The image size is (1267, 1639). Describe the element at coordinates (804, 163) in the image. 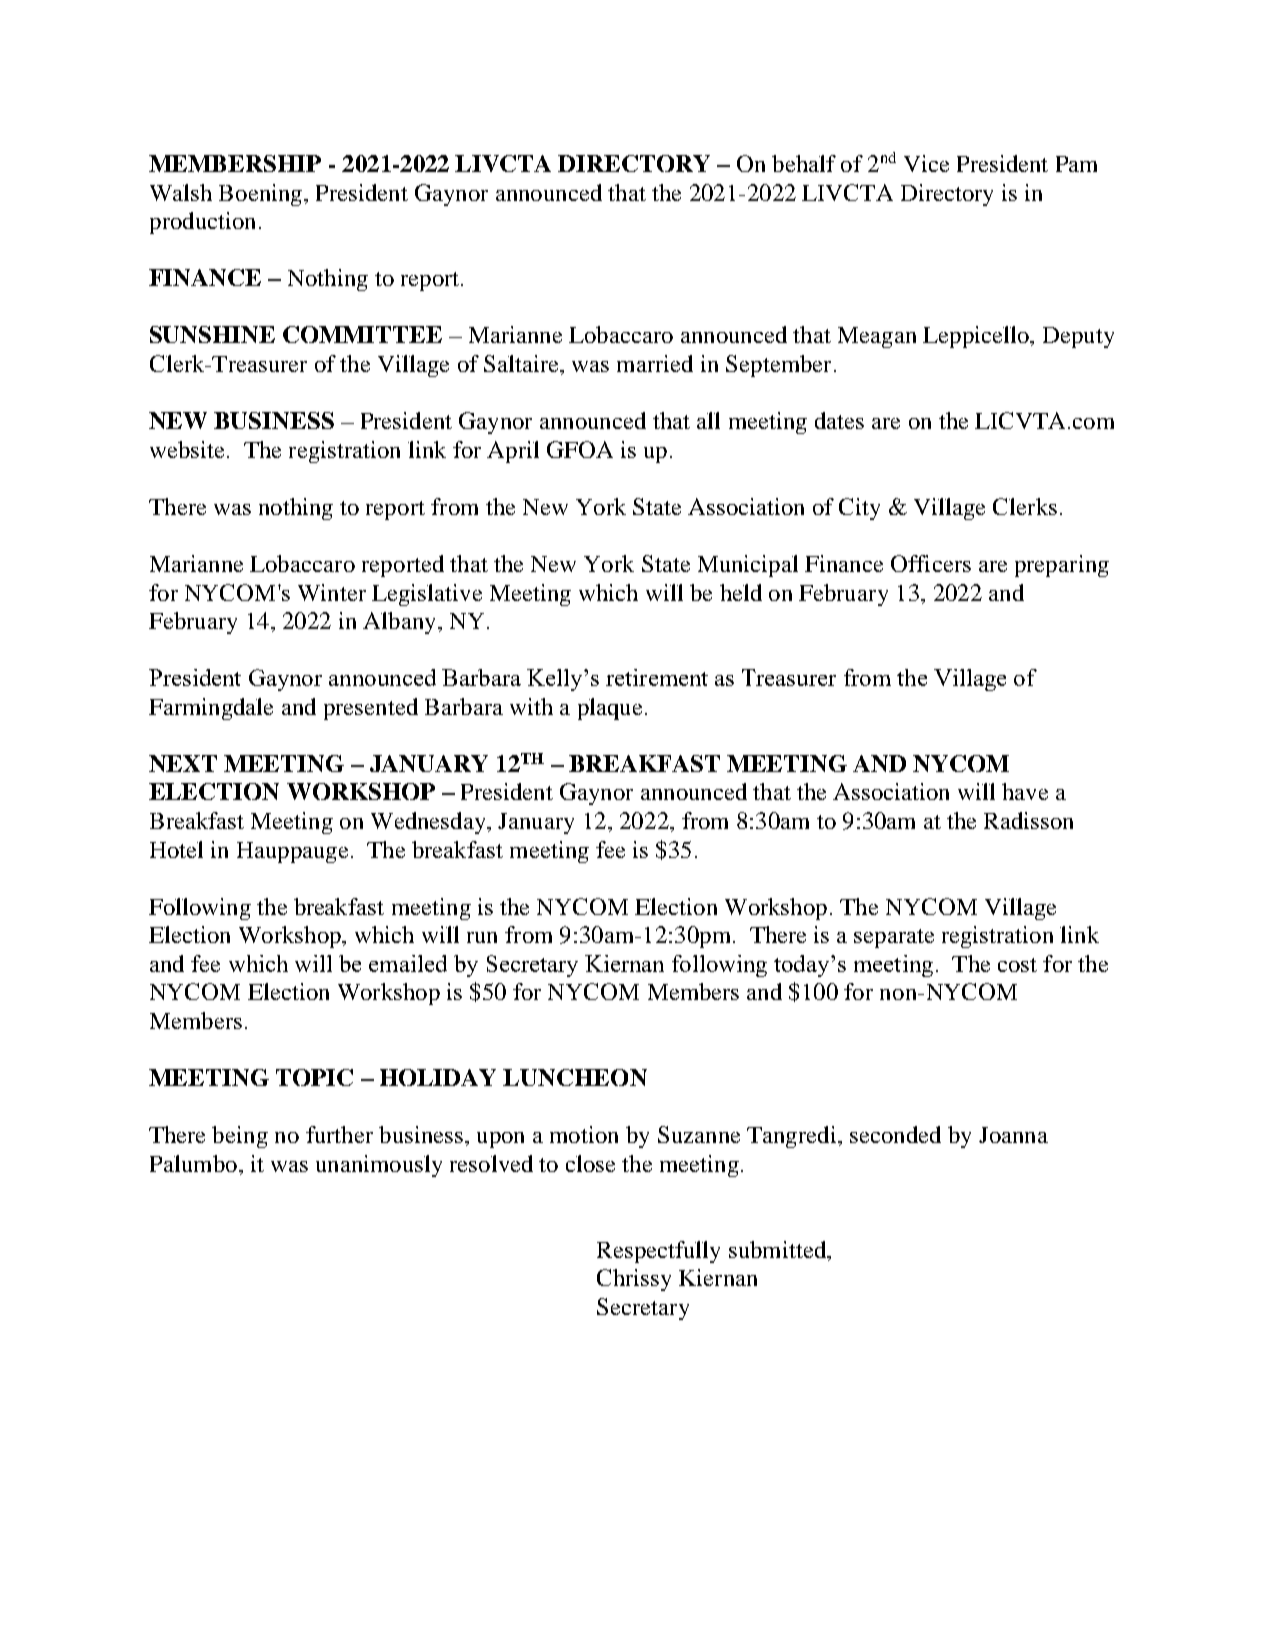

I see `behalf` at that location.
